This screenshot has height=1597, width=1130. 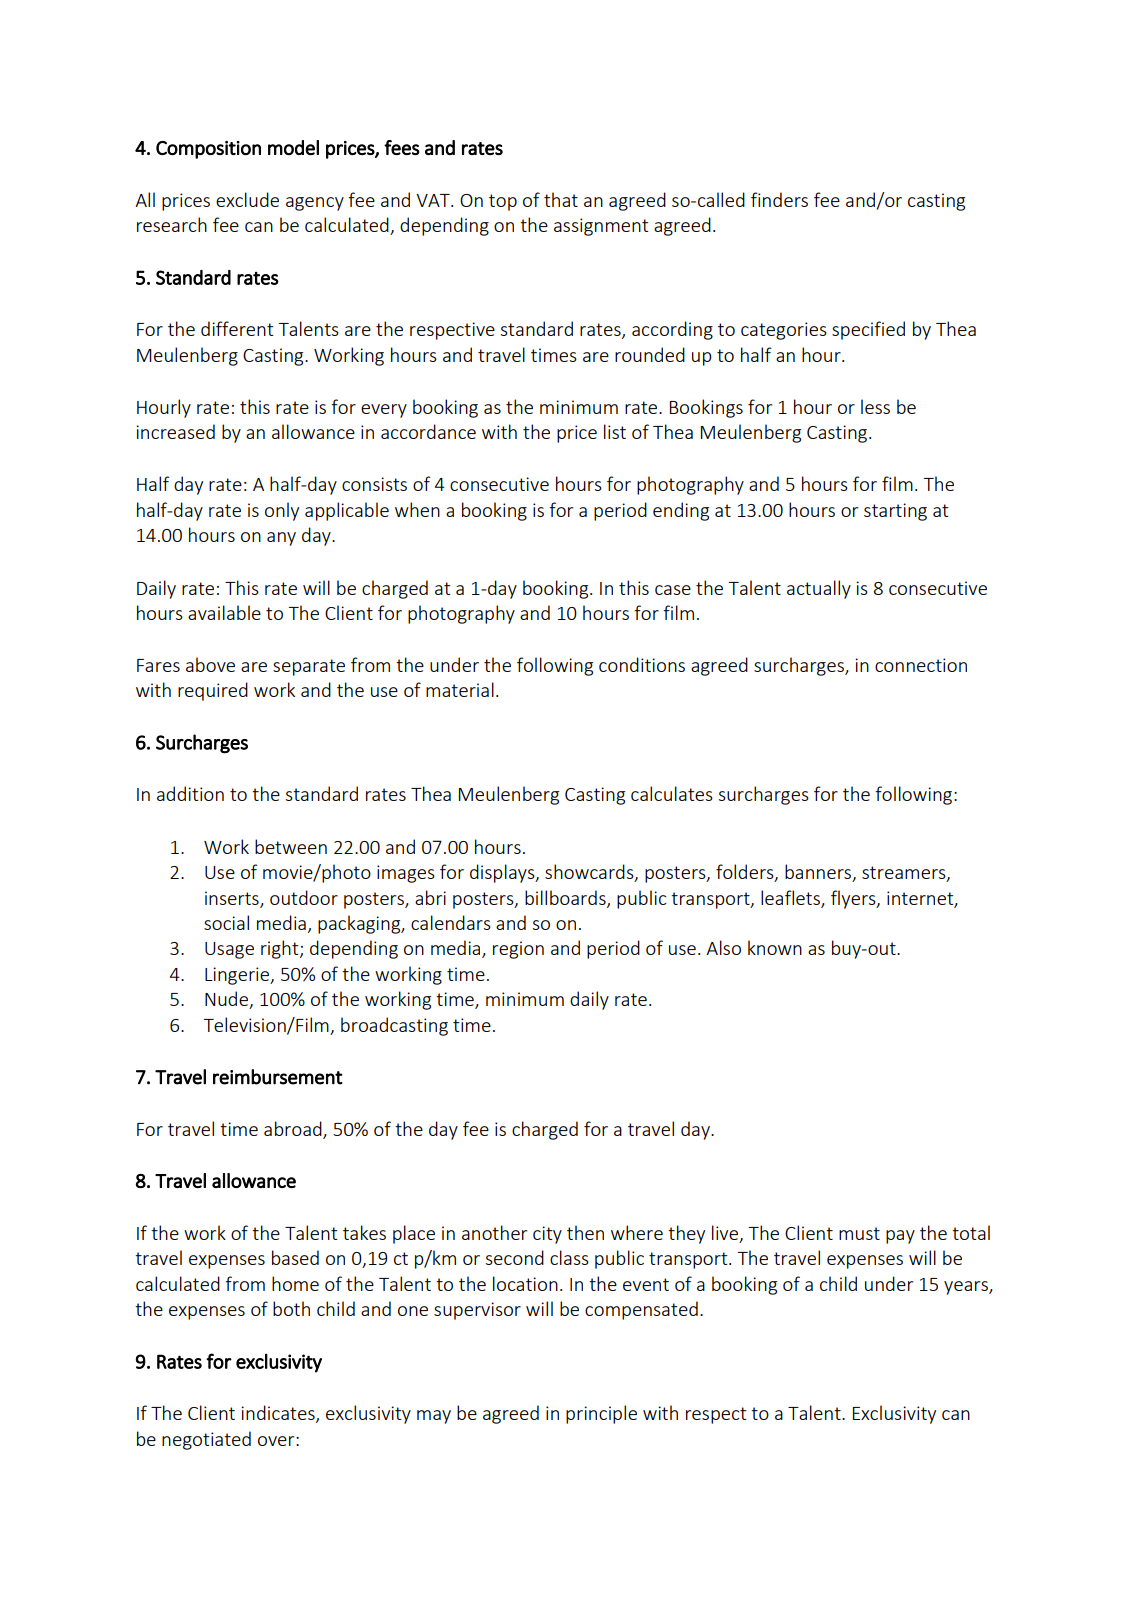 What do you see at coordinates (601, 1414) in the screenshot?
I see `principle` at bounding box center [601, 1414].
